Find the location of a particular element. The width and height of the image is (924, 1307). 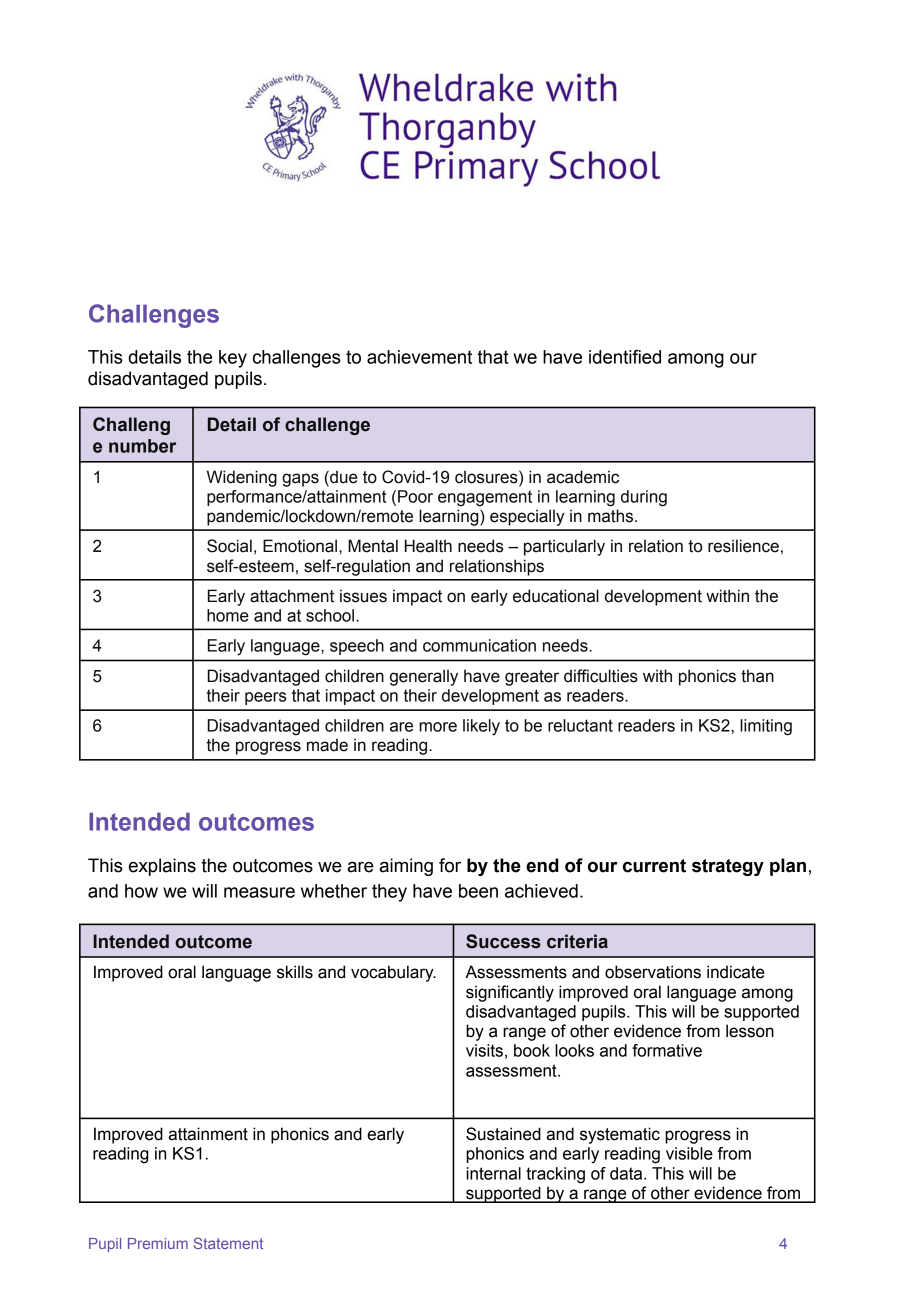

Statement is located at coordinates (228, 1243).
